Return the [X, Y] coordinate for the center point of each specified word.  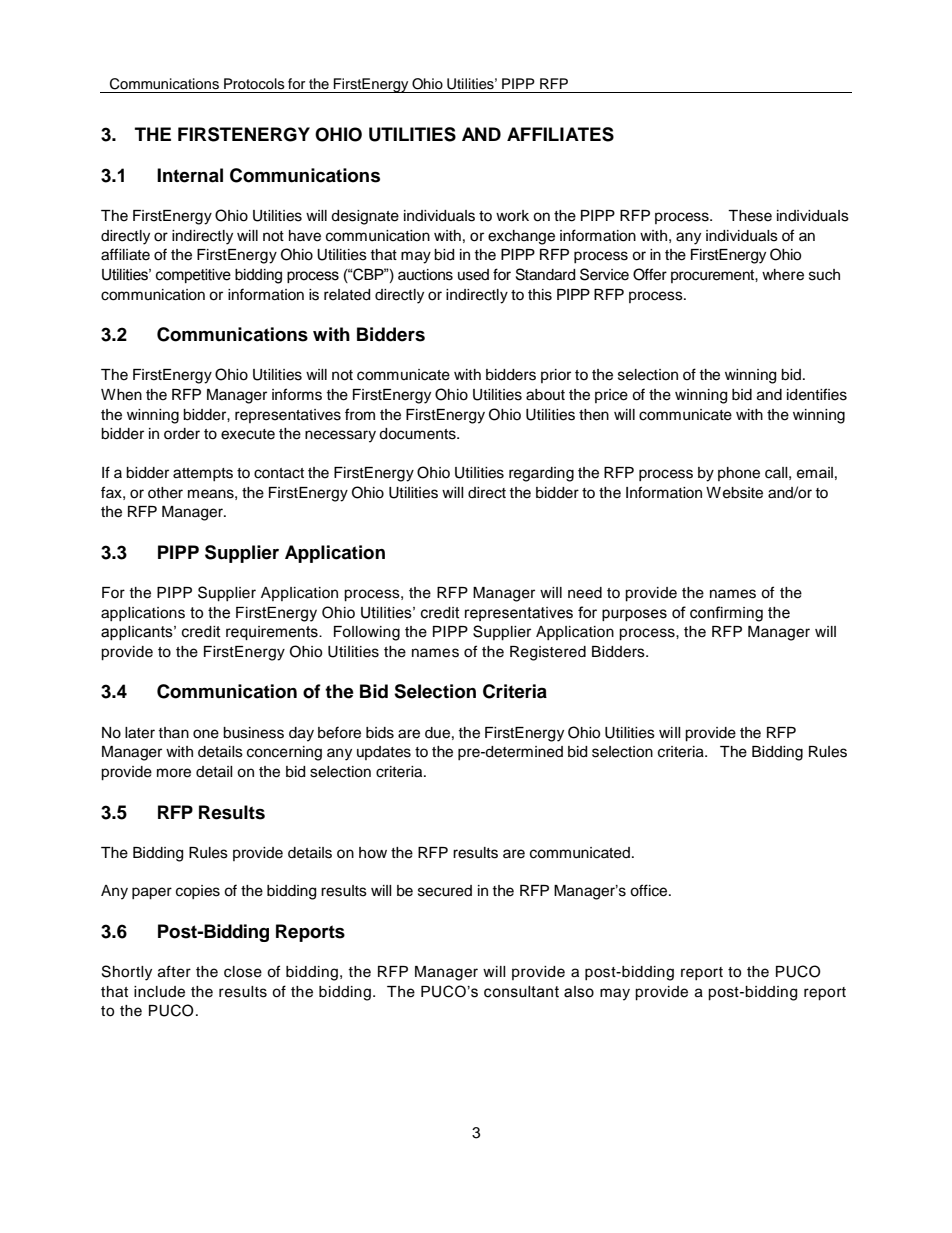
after [174, 971]
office [650, 890]
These [750, 216]
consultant [521, 992]
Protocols [254, 84]
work [512, 216]
